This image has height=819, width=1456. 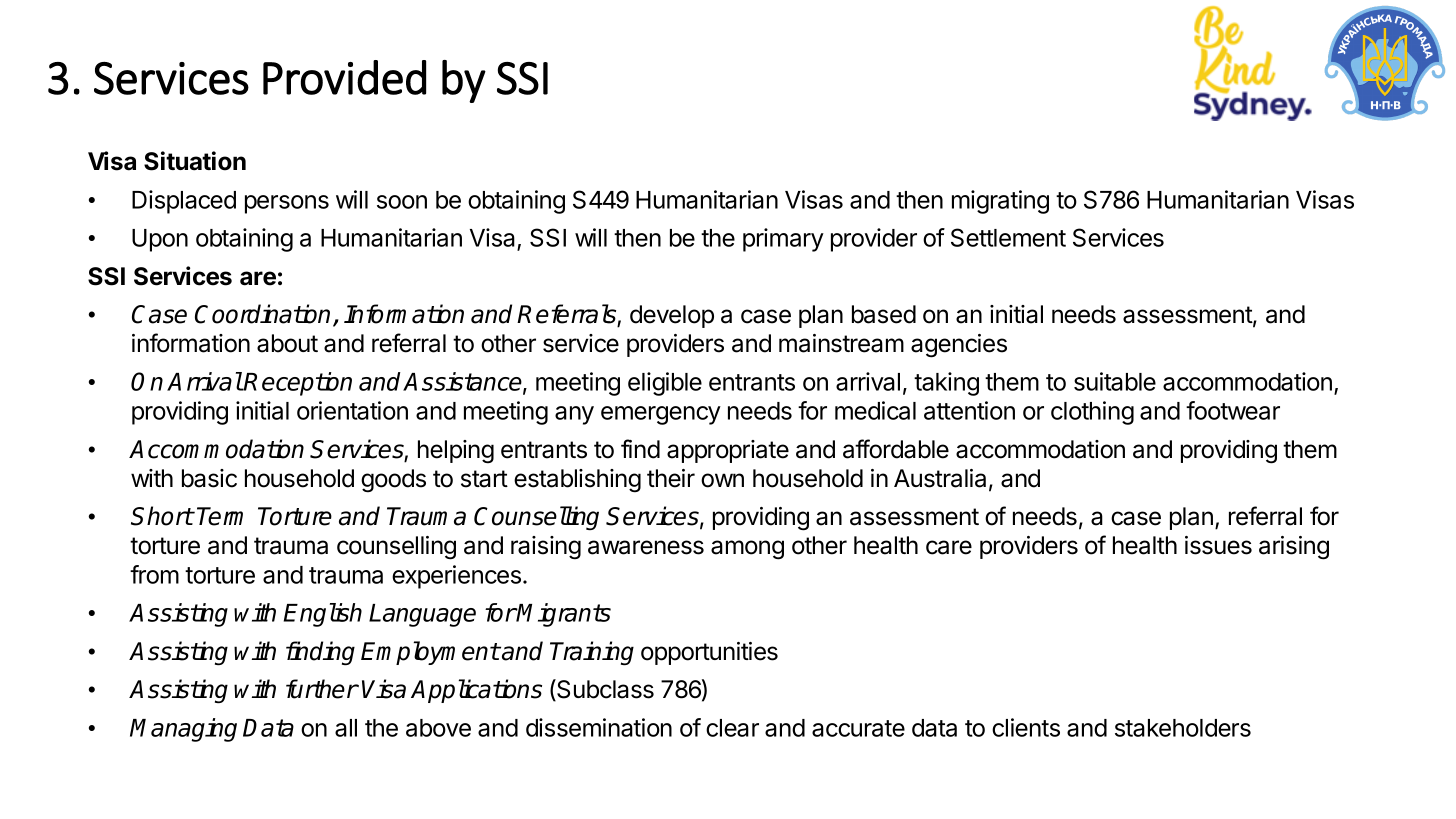 What do you see at coordinates (344, 77) in the image?
I see `Provided` at bounding box center [344, 77].
